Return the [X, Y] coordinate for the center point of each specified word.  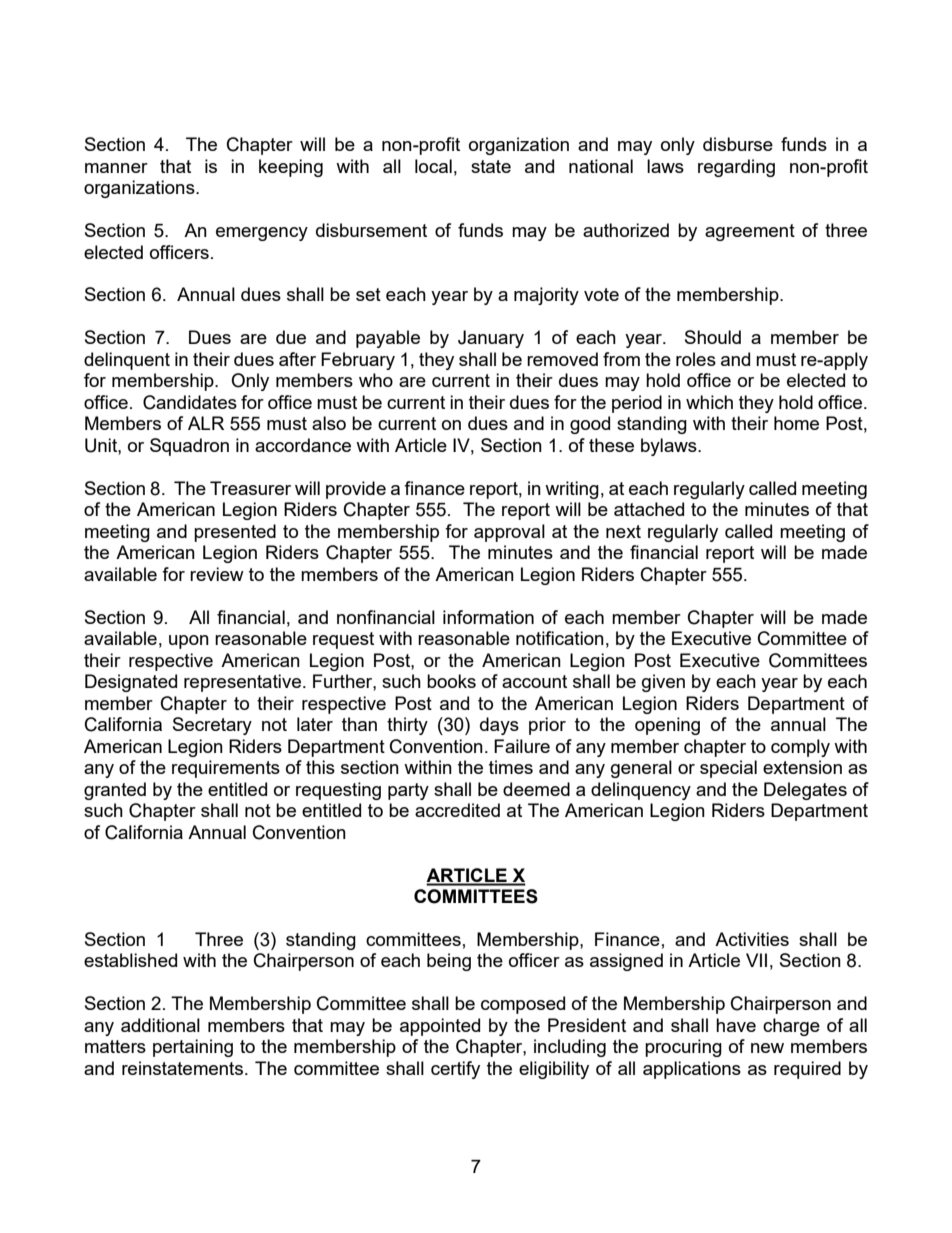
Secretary [212, 726]
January [491, 339]
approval [509, 533]
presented [235, 533]
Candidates [190, 402]
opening [667, 726]
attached [649, 509]
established [130, 960]
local [433, 166]
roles [696, 359]
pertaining [193, 1048]
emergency [262, 234]
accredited [457, 810]
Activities [752, 939]
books [451, 681]
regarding [736, 168]
